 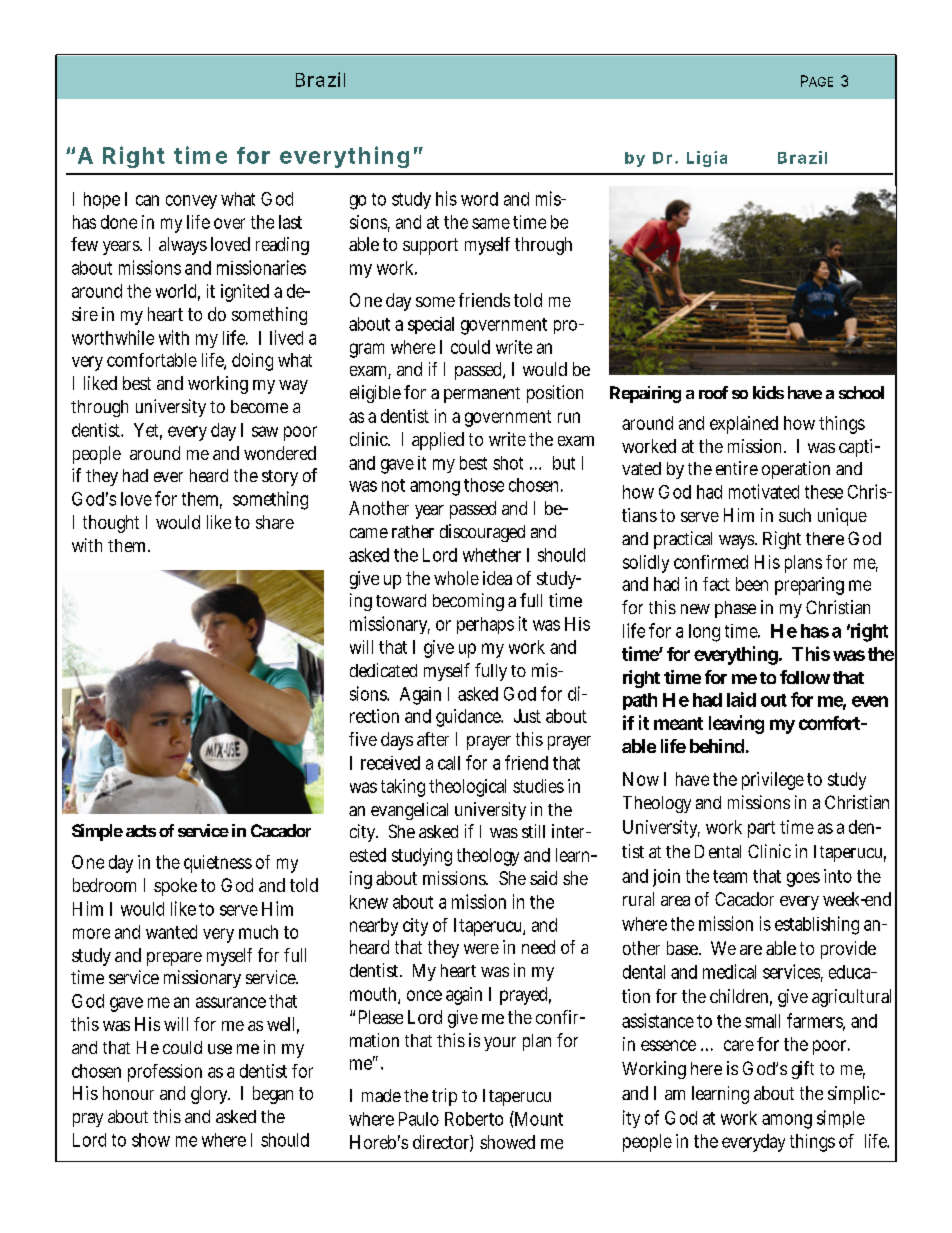 I want to click on glory, so click(x=210, y=1095).
